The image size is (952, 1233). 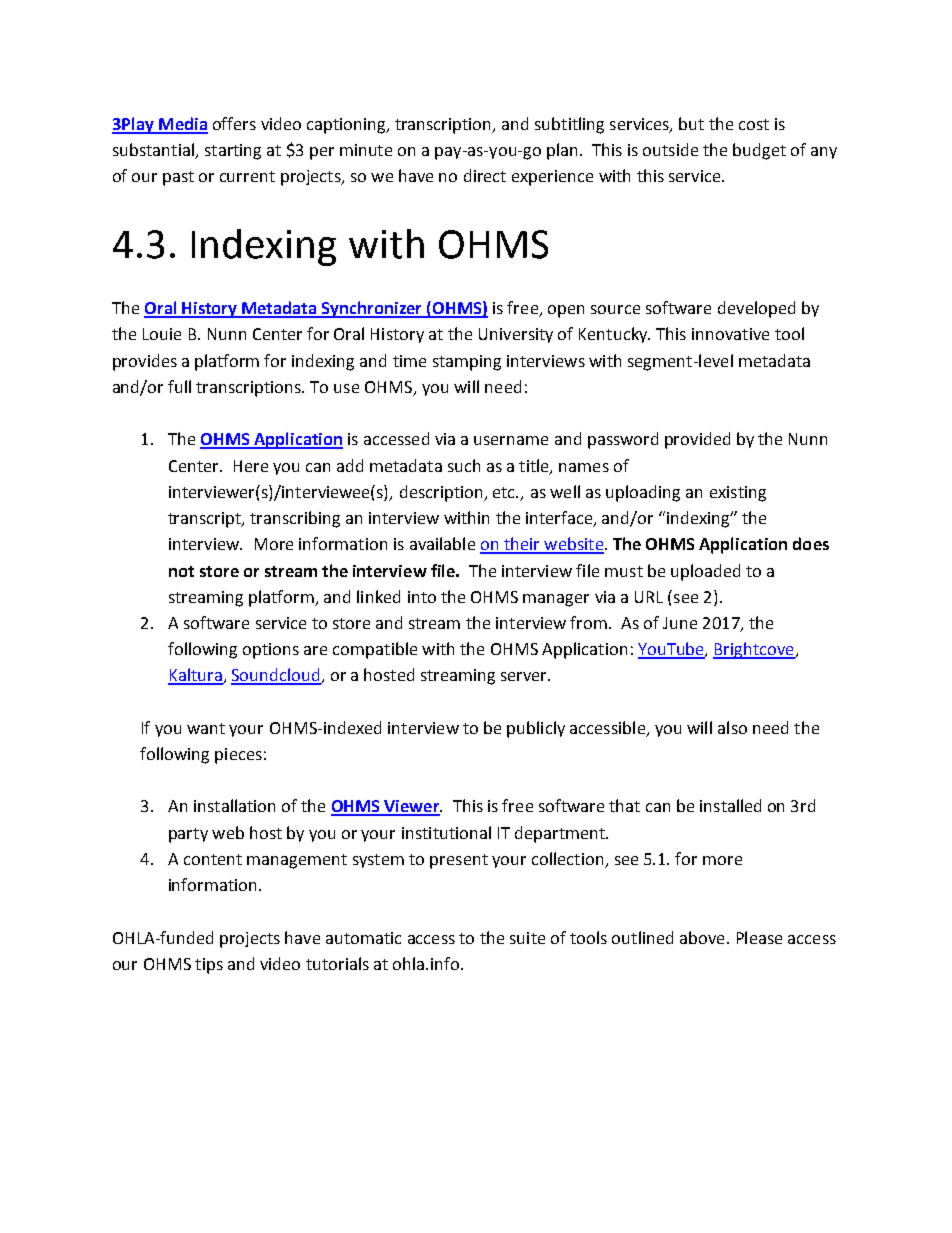 What do you see at coordinates (522, 545) in the screenshot?
I see `their` at bounding box center [522, 545].
